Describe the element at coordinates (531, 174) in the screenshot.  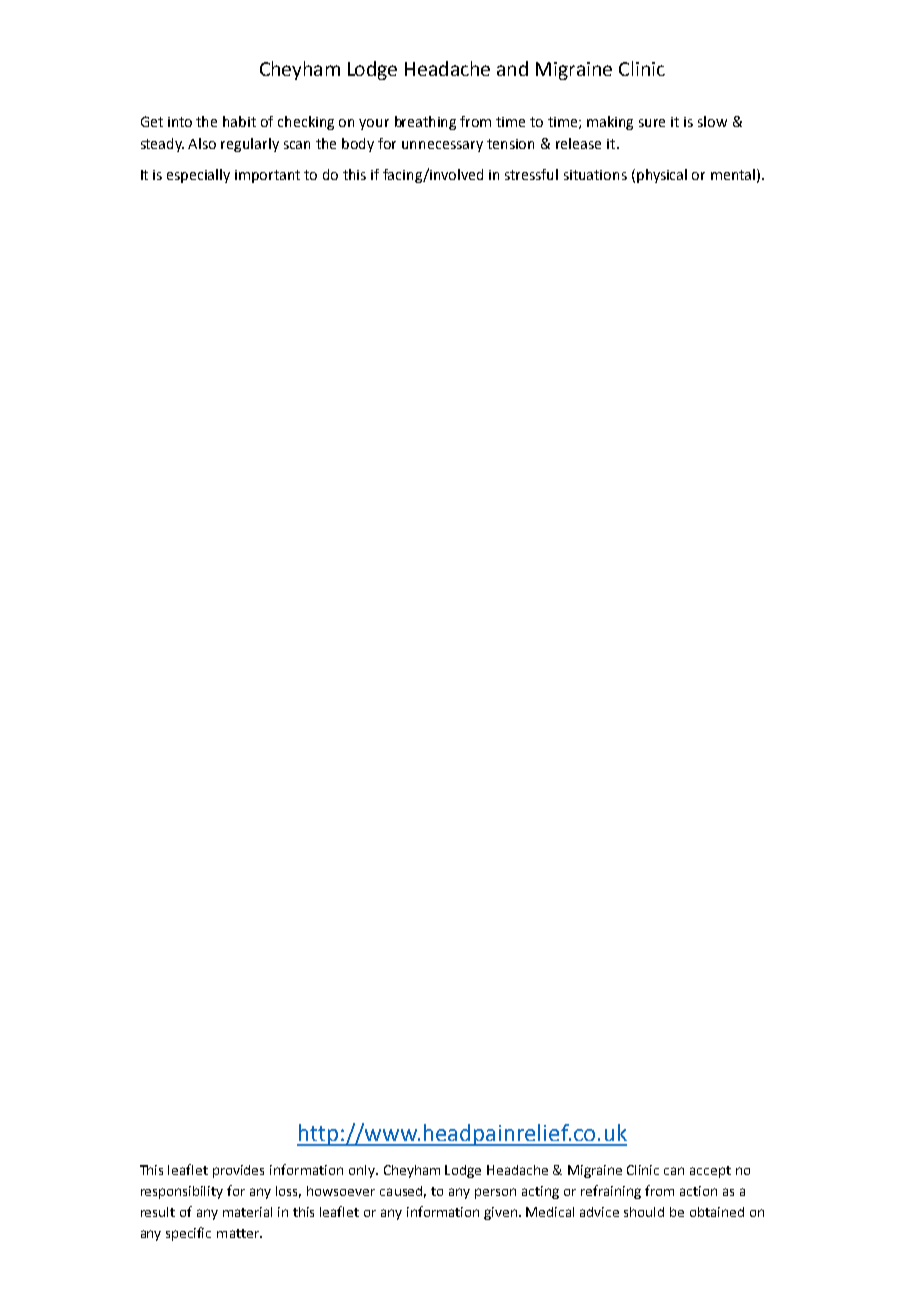
I see `stressful` at that location.
